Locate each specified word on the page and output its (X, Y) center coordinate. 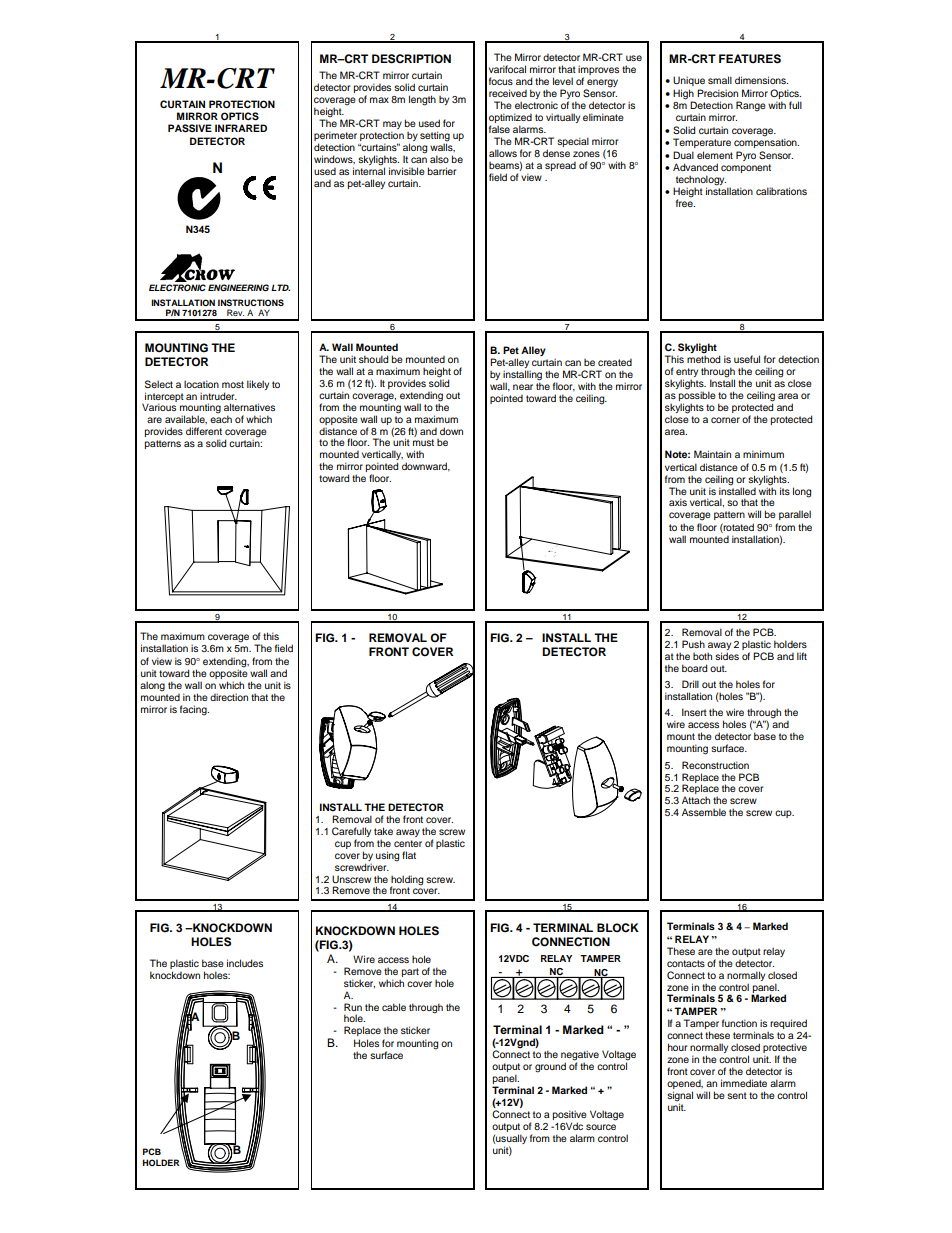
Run (353, 1007)
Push (693, 644)
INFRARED (241, 128)
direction (229, 697)
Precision (717, 93)
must (423, 442)
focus (501, 81)
